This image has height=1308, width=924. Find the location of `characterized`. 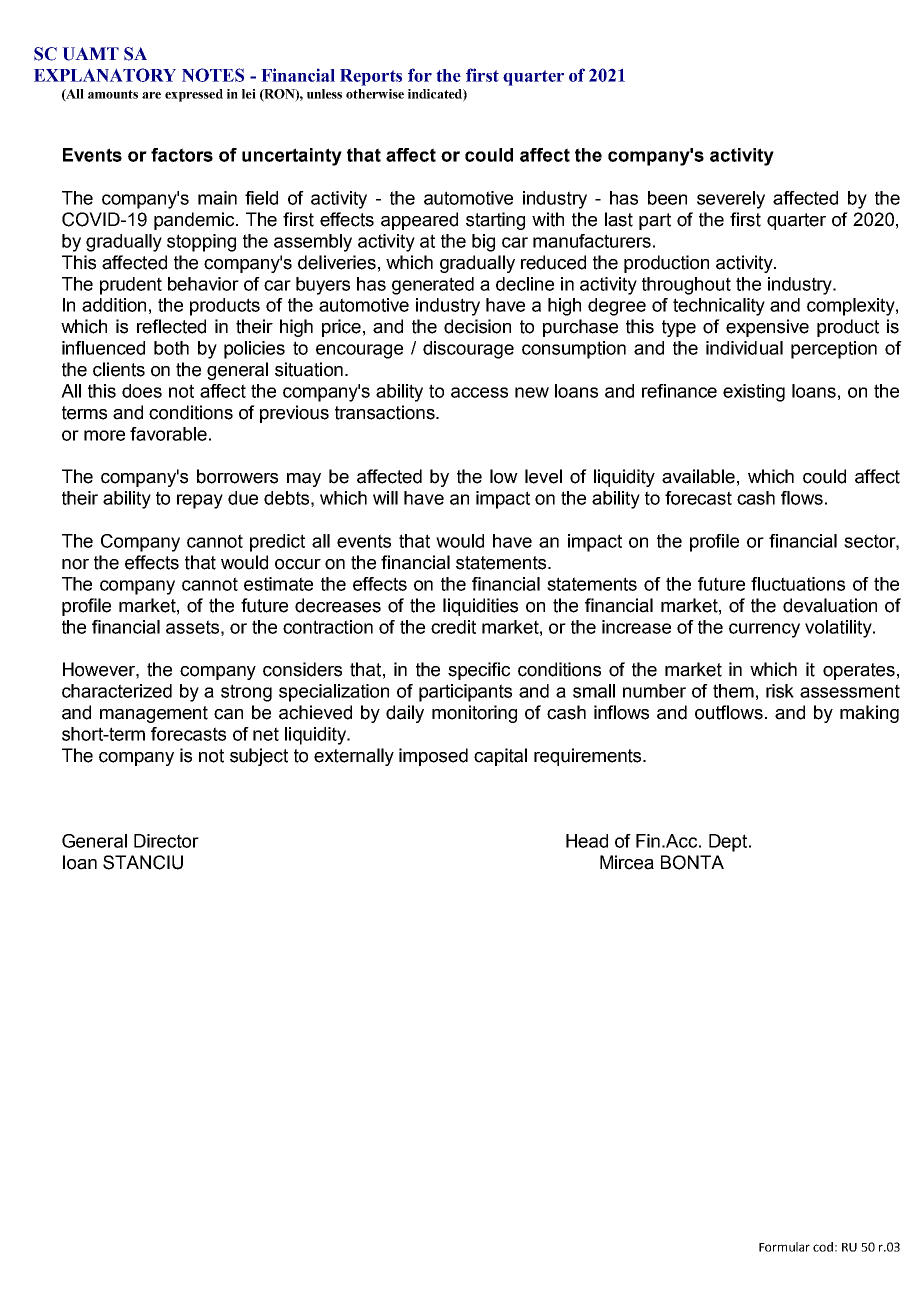

characterized is located at coordinates (117, 691).
